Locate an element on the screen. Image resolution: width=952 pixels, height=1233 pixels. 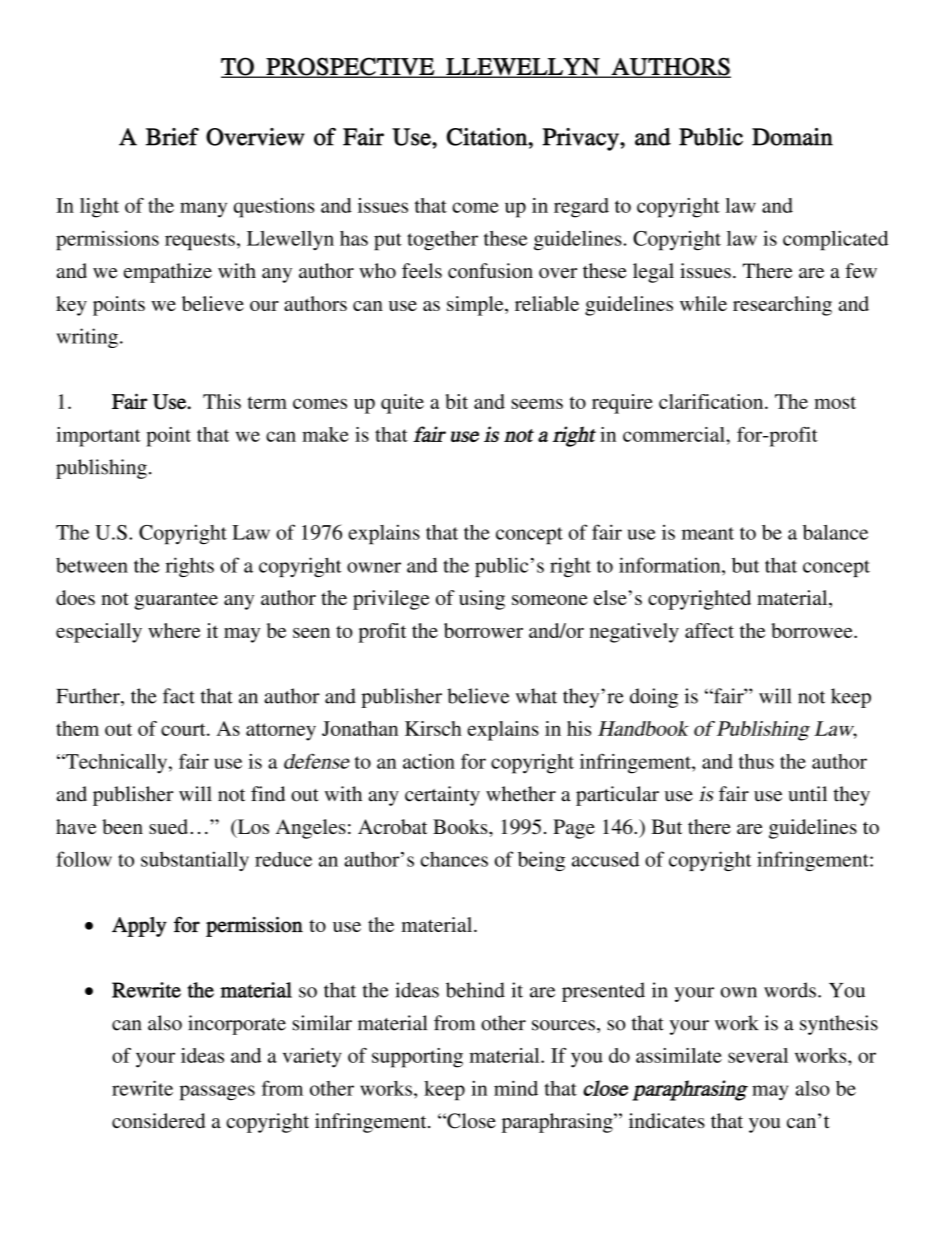
until is located at coordinates (807, 794).
